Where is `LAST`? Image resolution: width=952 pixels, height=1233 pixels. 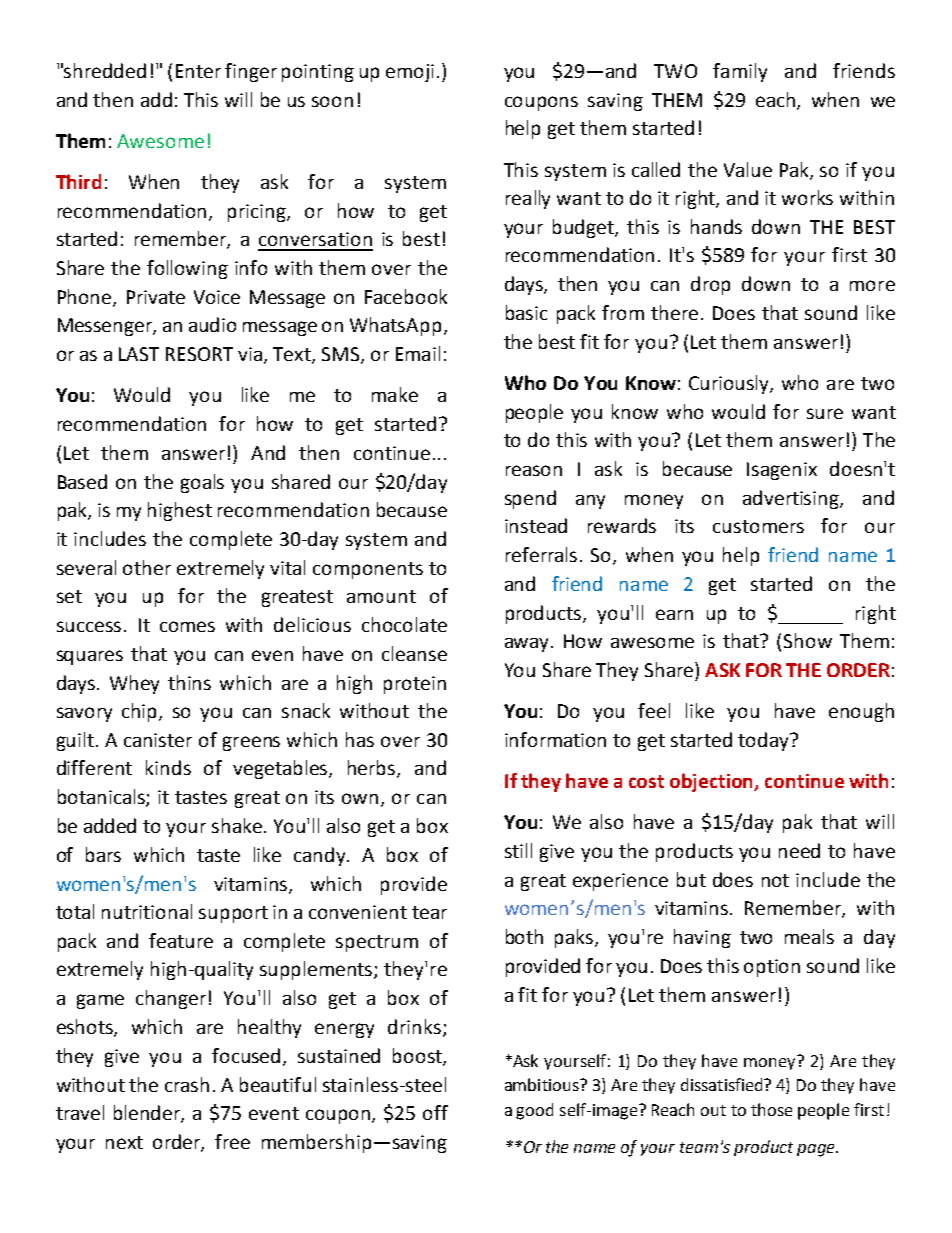
LAST is located at coordinates (139, 354).
